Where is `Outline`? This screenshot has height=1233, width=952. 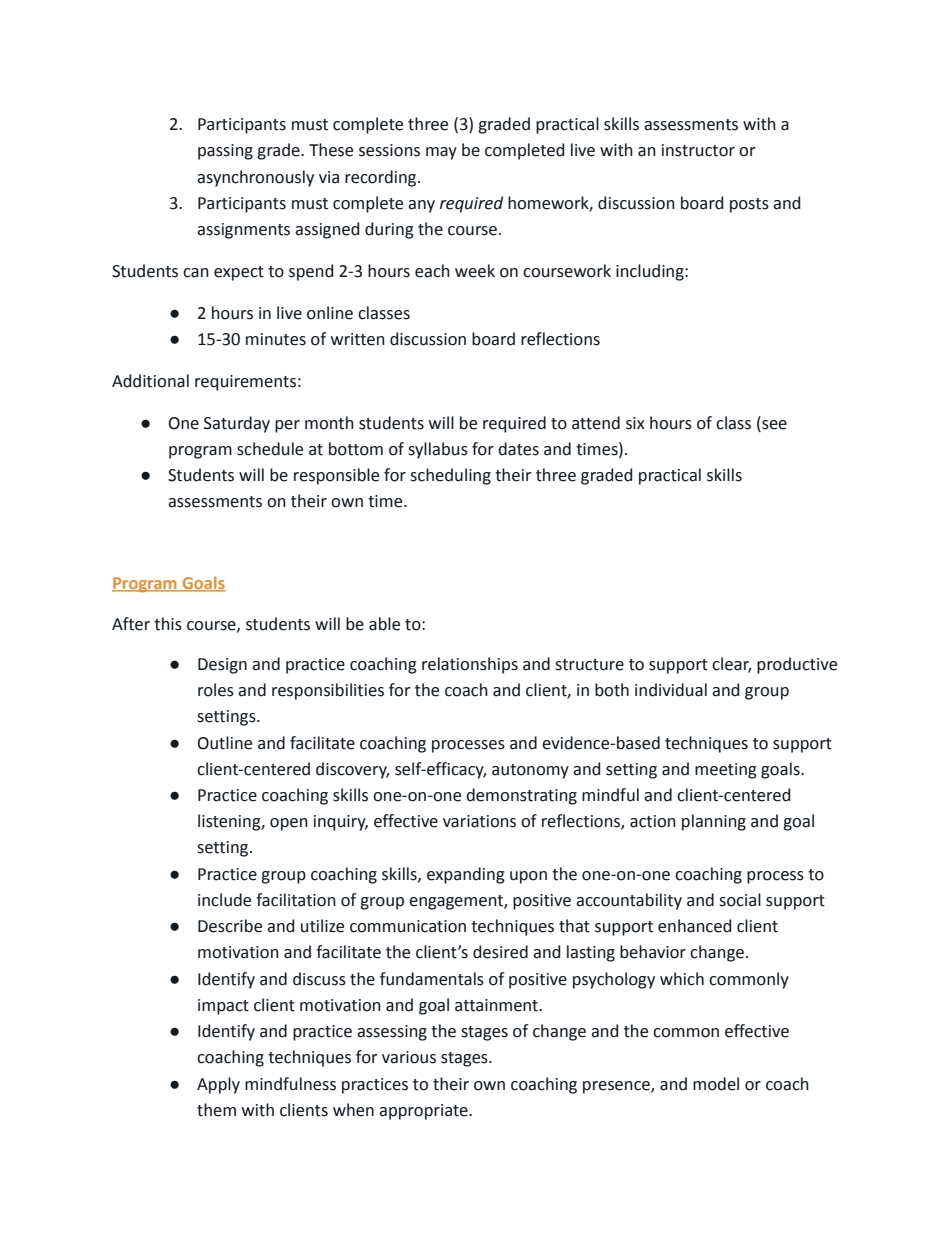
Outline is located at coordinates (225, 743).
